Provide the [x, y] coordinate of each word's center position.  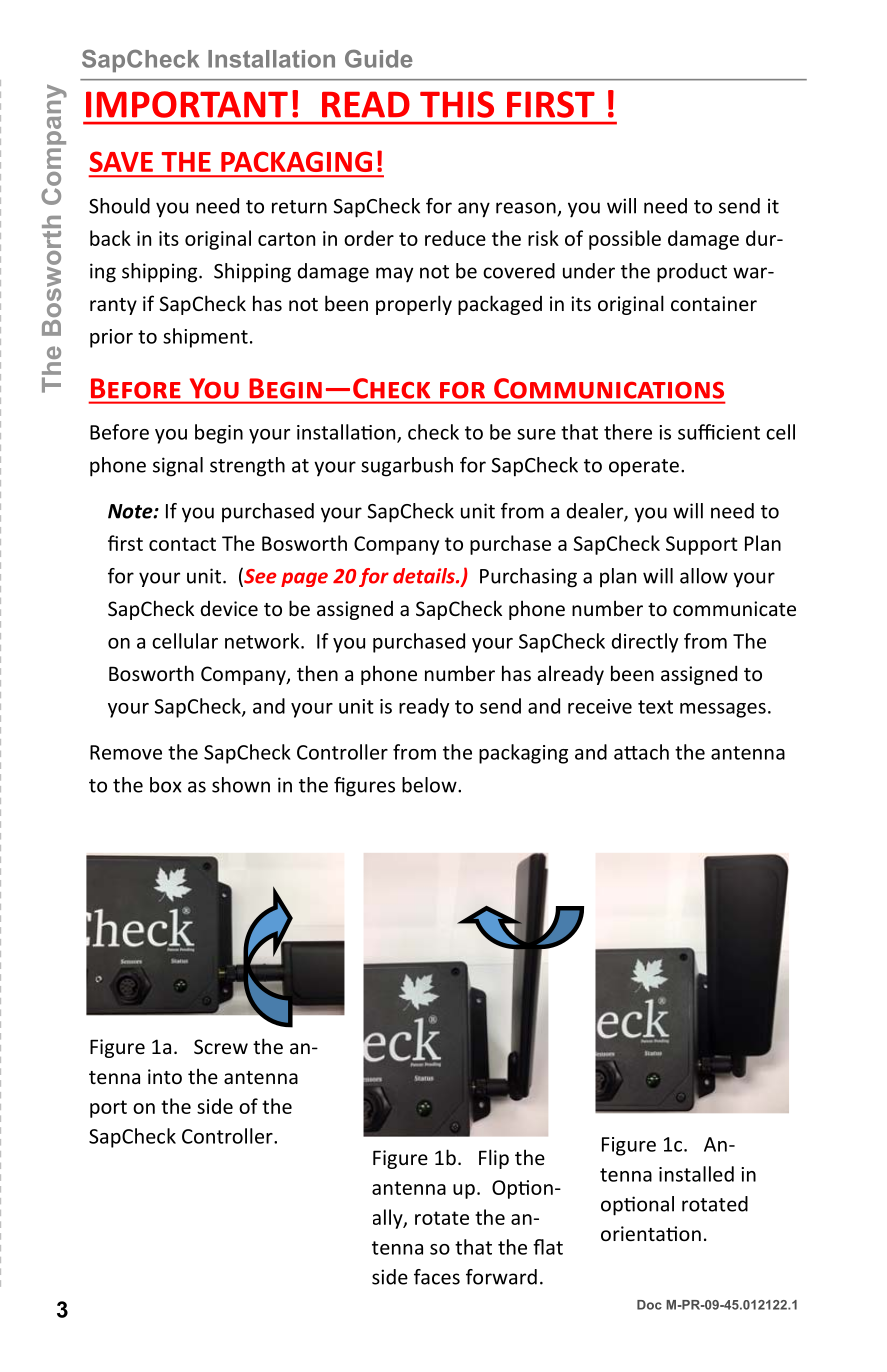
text [655, 707]
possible [625, 240]
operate [644, 468]
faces [437, 1277]
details [425, 576]
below [430, 785]
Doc [649, 1305]
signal [178, 467]
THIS [457, 104]
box [166, 785]
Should [119, 206]
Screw [221, 1046]
